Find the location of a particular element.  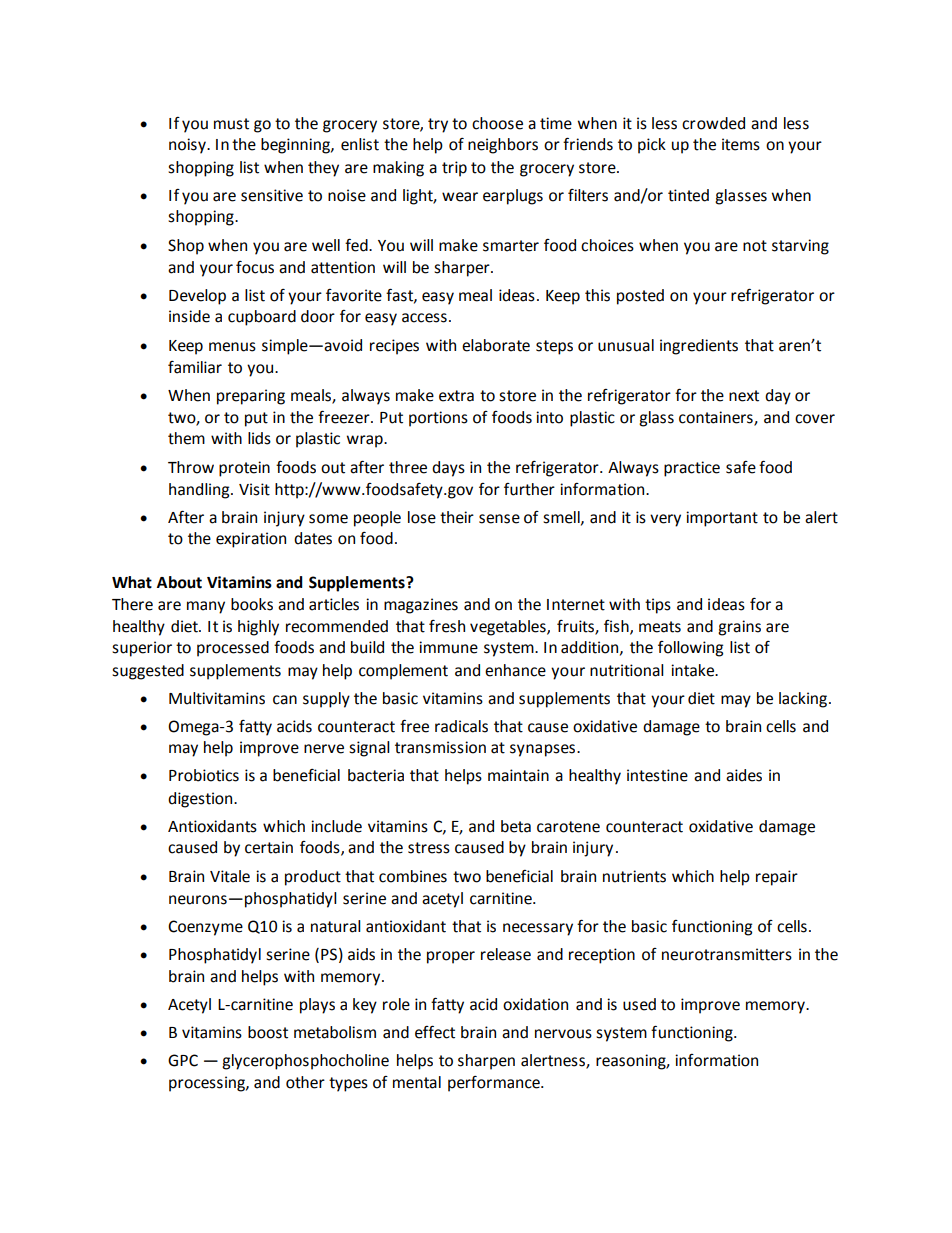

trip is located at coordinates (454, 169).
